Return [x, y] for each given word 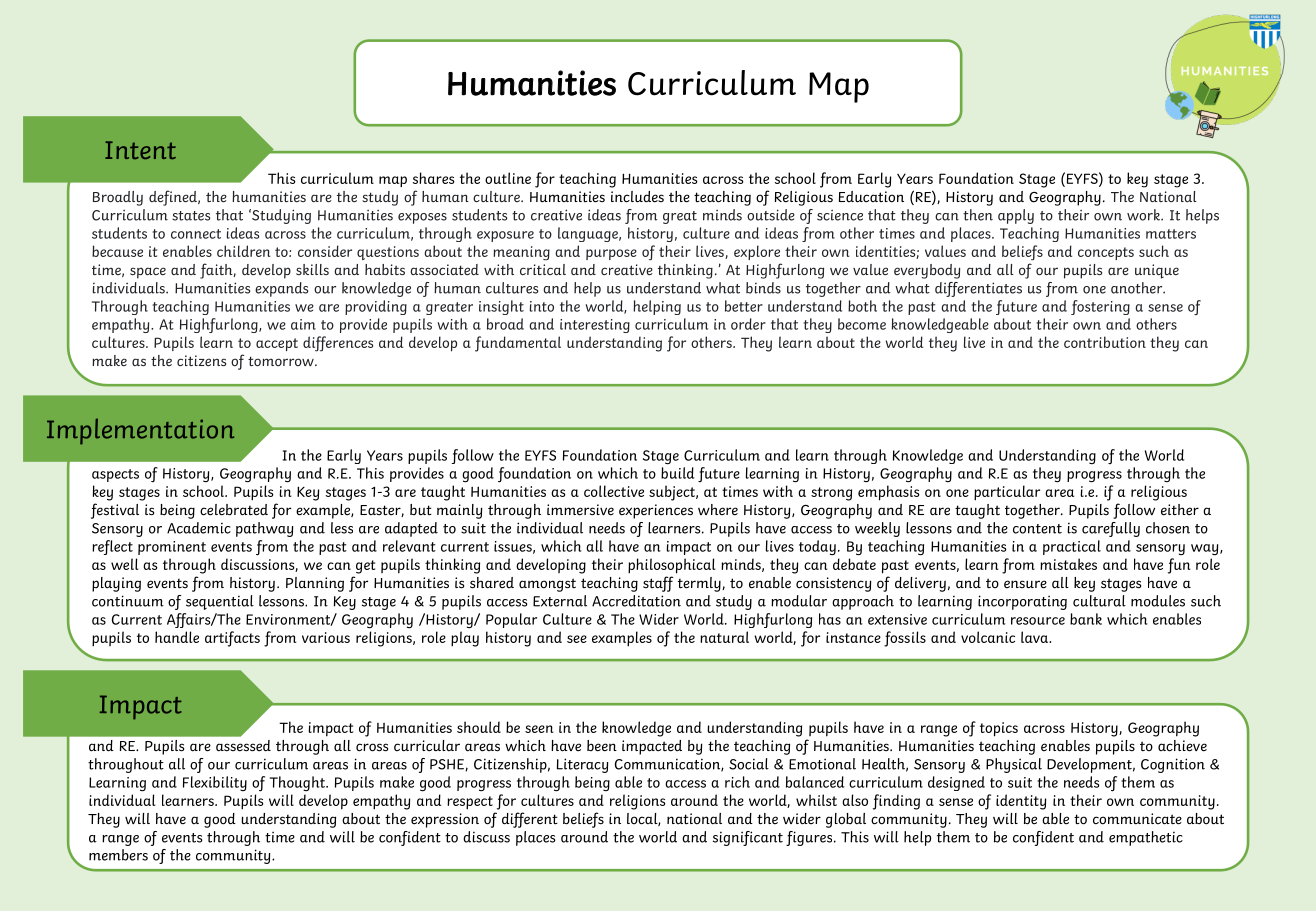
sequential [220, 602]
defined [174, 198]
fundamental [518, 344]
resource [1038, 621]
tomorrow [282, 361]
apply [1016, 216]
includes [637, 197]
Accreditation [636, 601]
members [118, 855]
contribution [1105, 342]
